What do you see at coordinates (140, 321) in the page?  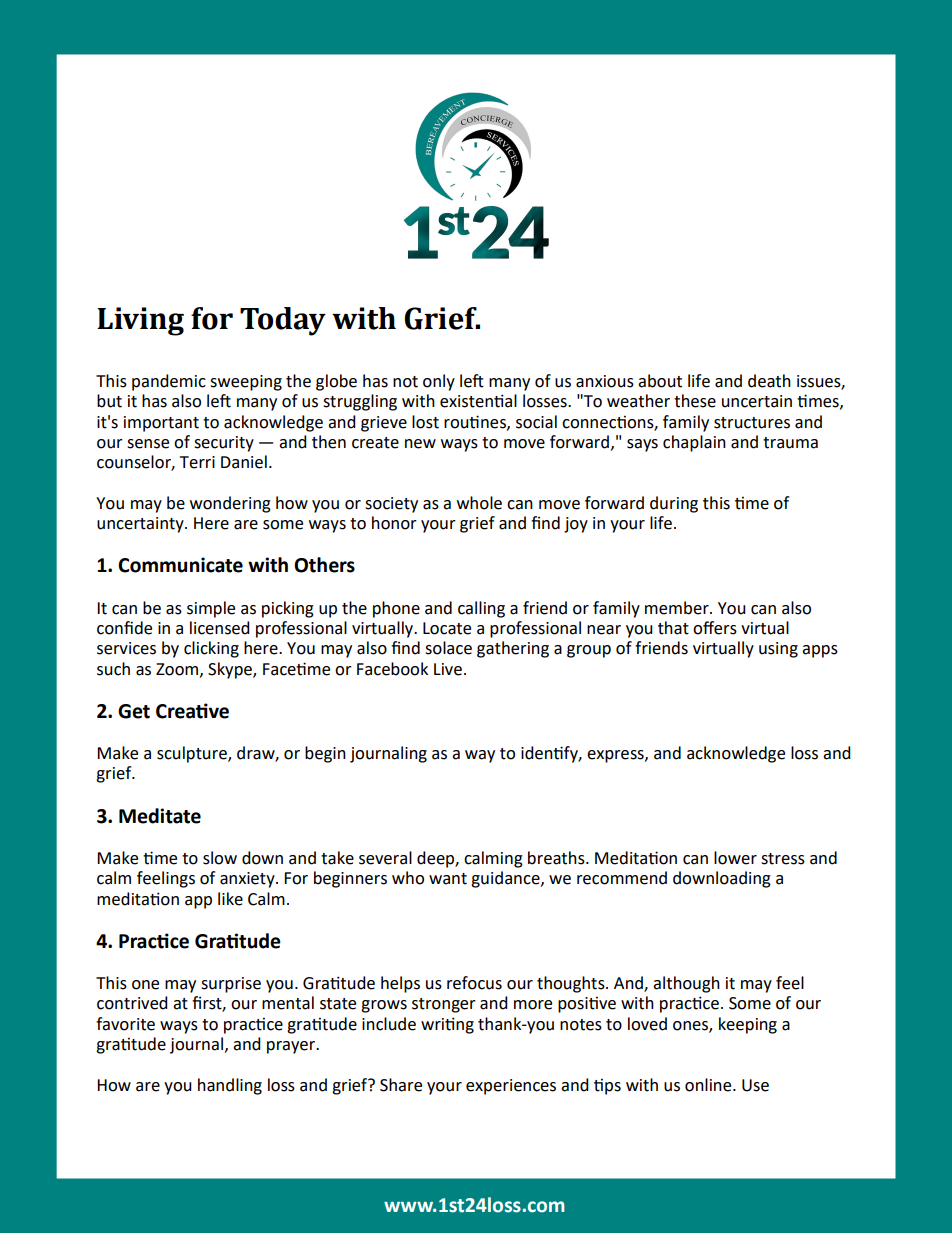 I see `Living` at bounding box center [140, 321].
